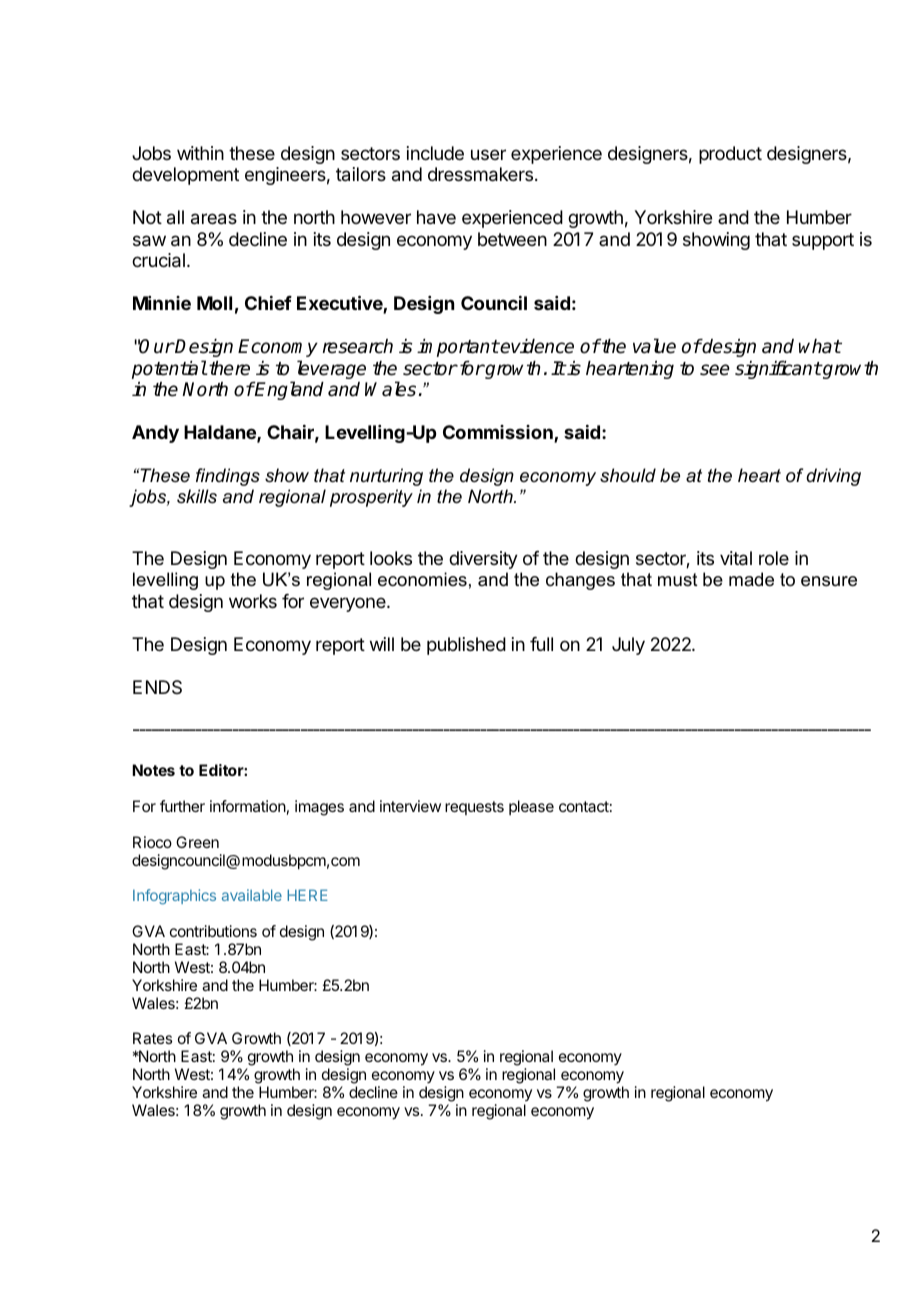 This document has width=924, height=1308. I want to click on dressmakers, so click(480, 174).
